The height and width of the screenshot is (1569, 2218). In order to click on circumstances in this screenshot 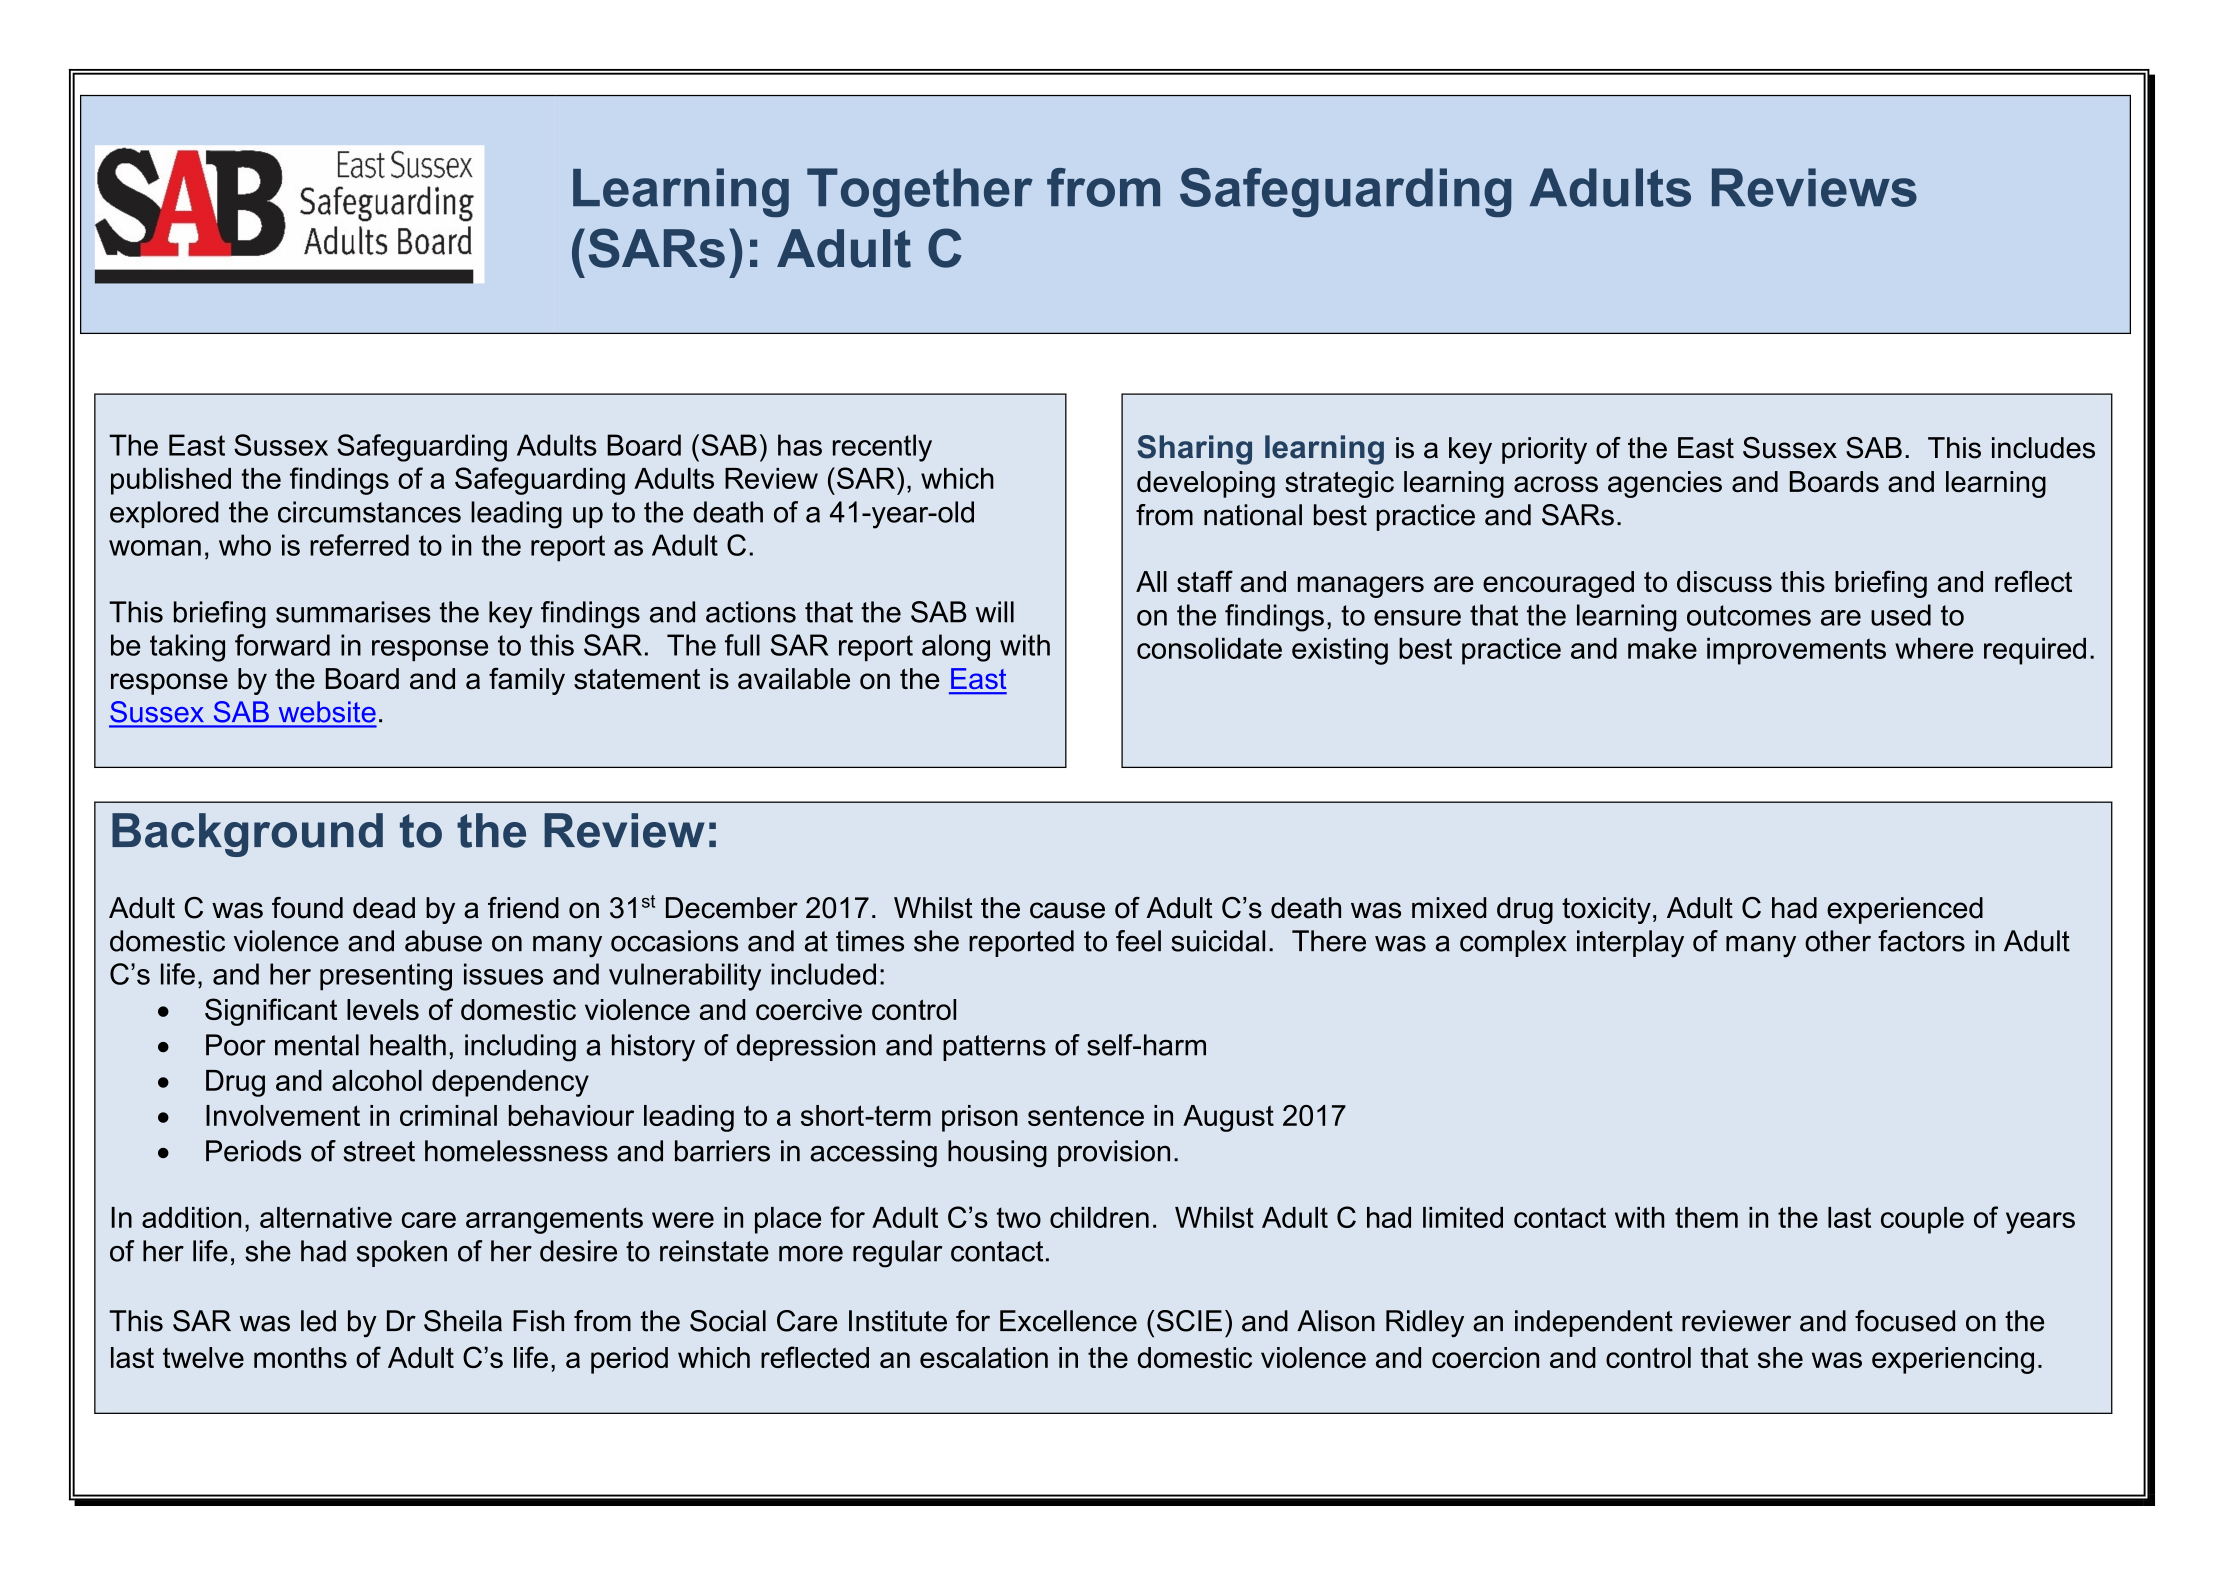, I will do `click(369, 512)`.
